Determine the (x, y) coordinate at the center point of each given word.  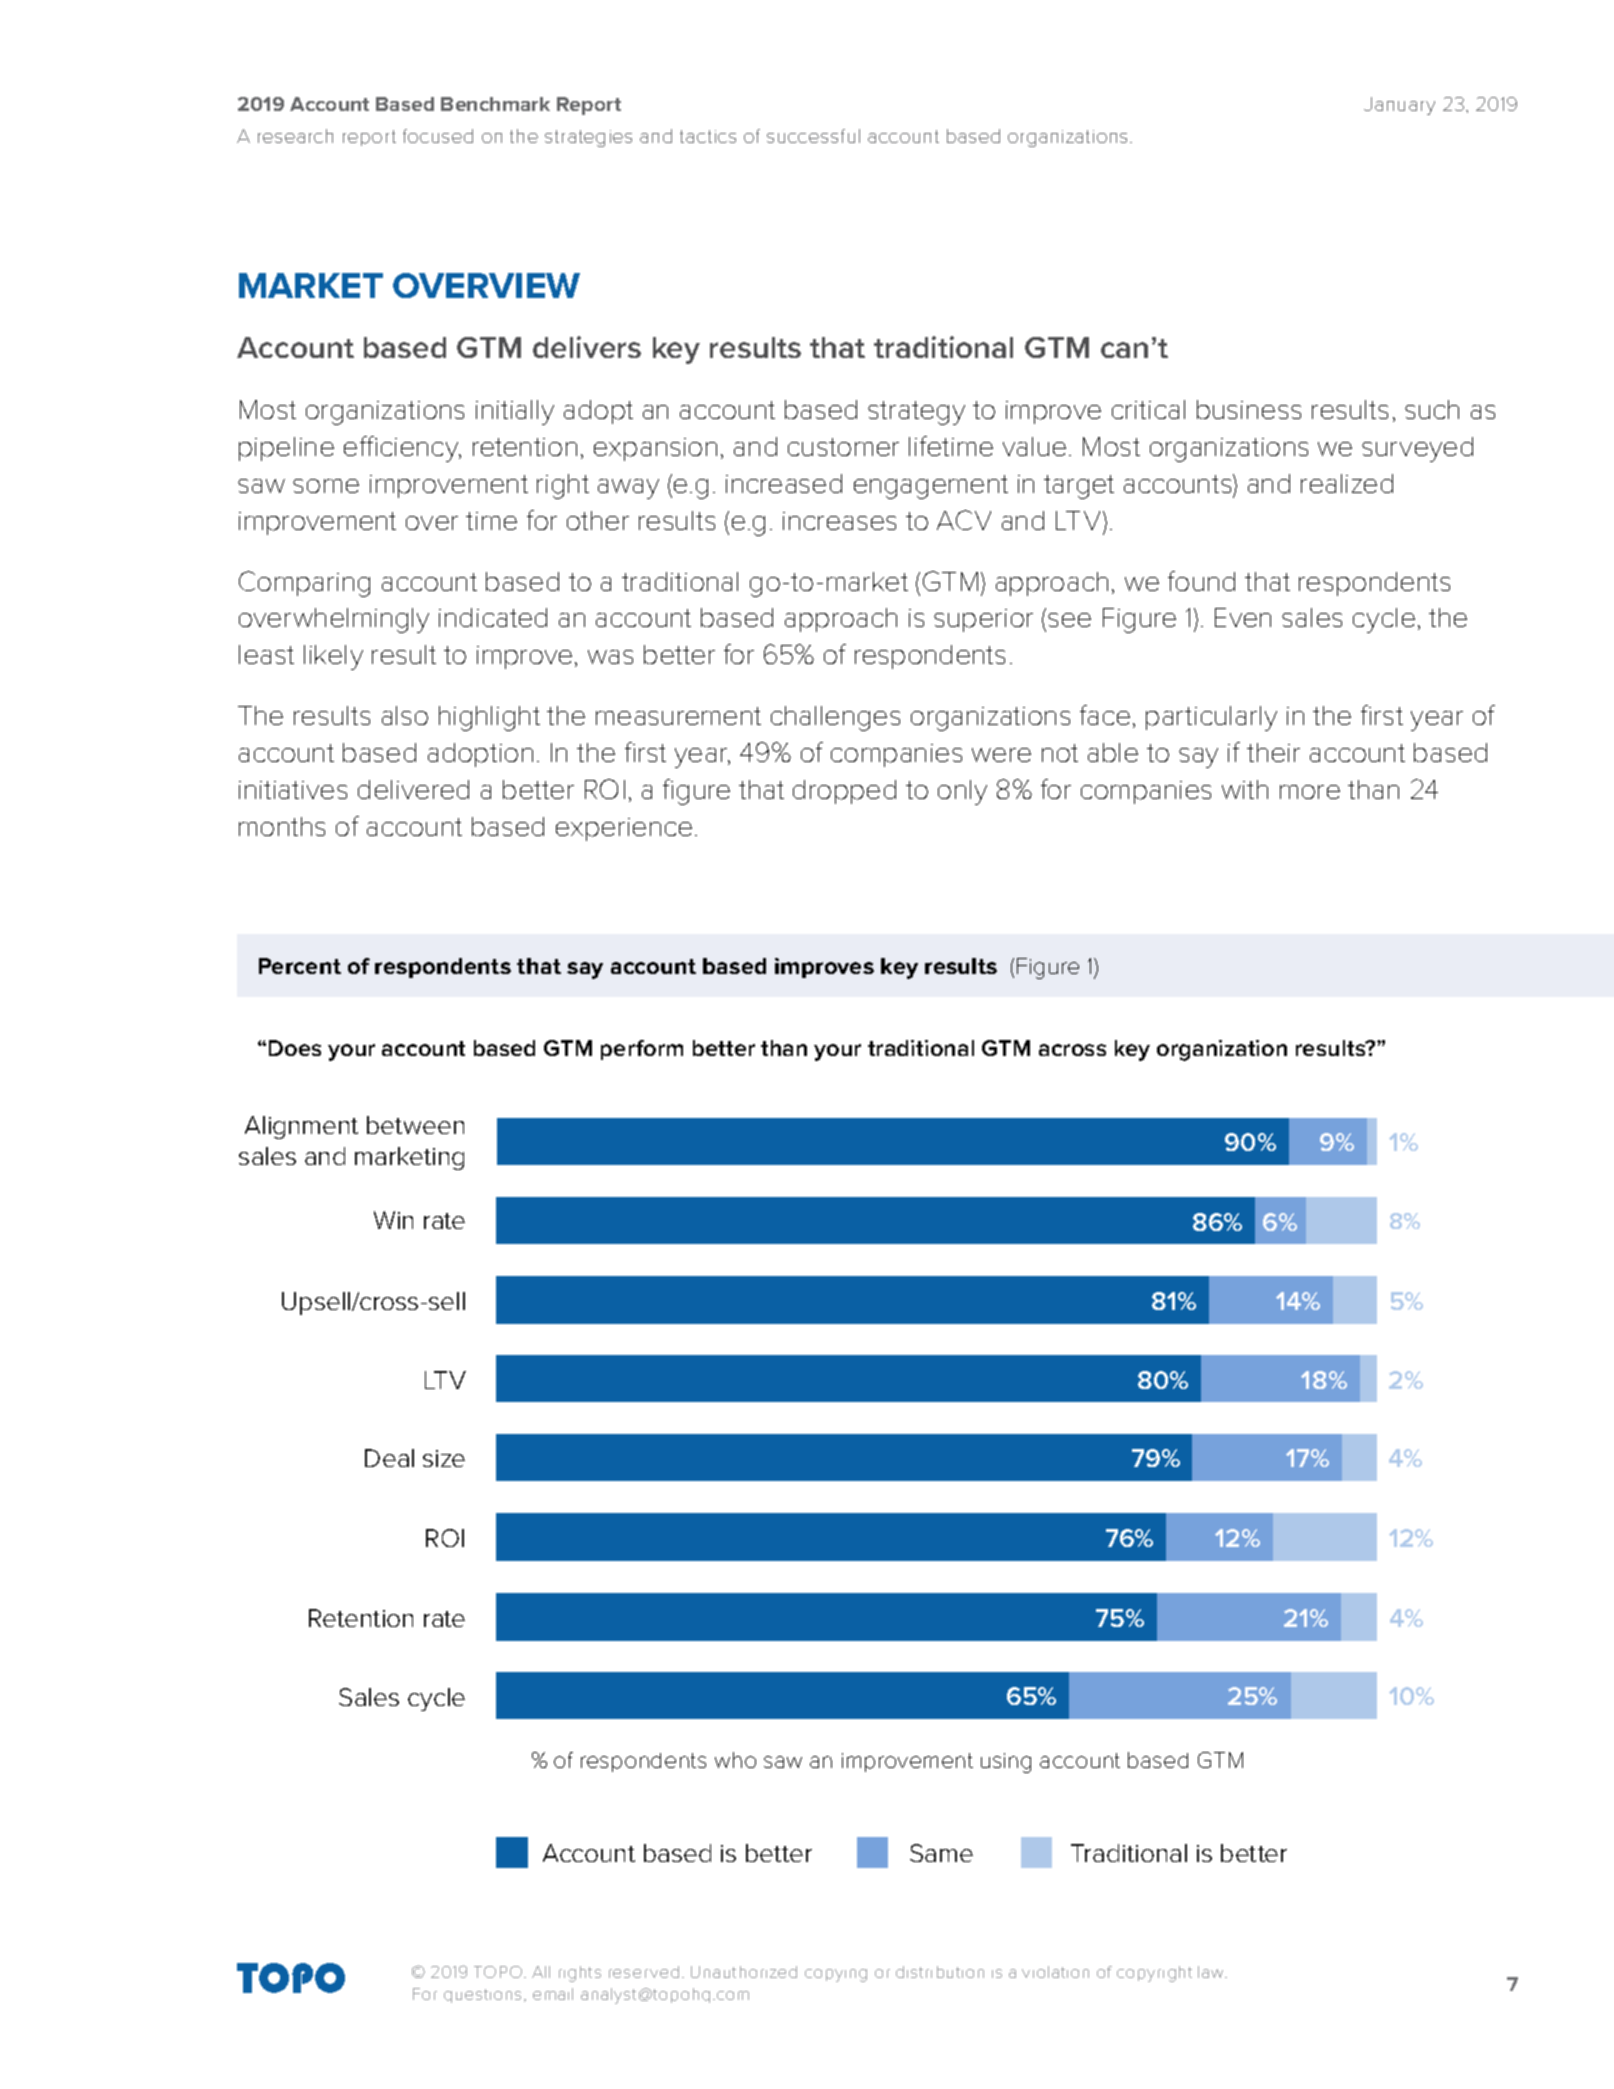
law (1212, 1972)
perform (642, 1050)
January (1399, 106)
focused (438, 136)
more (1310, 792)
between (415, 1125)
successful (813, 136)
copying (836, 1975)
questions (482, 1996)
